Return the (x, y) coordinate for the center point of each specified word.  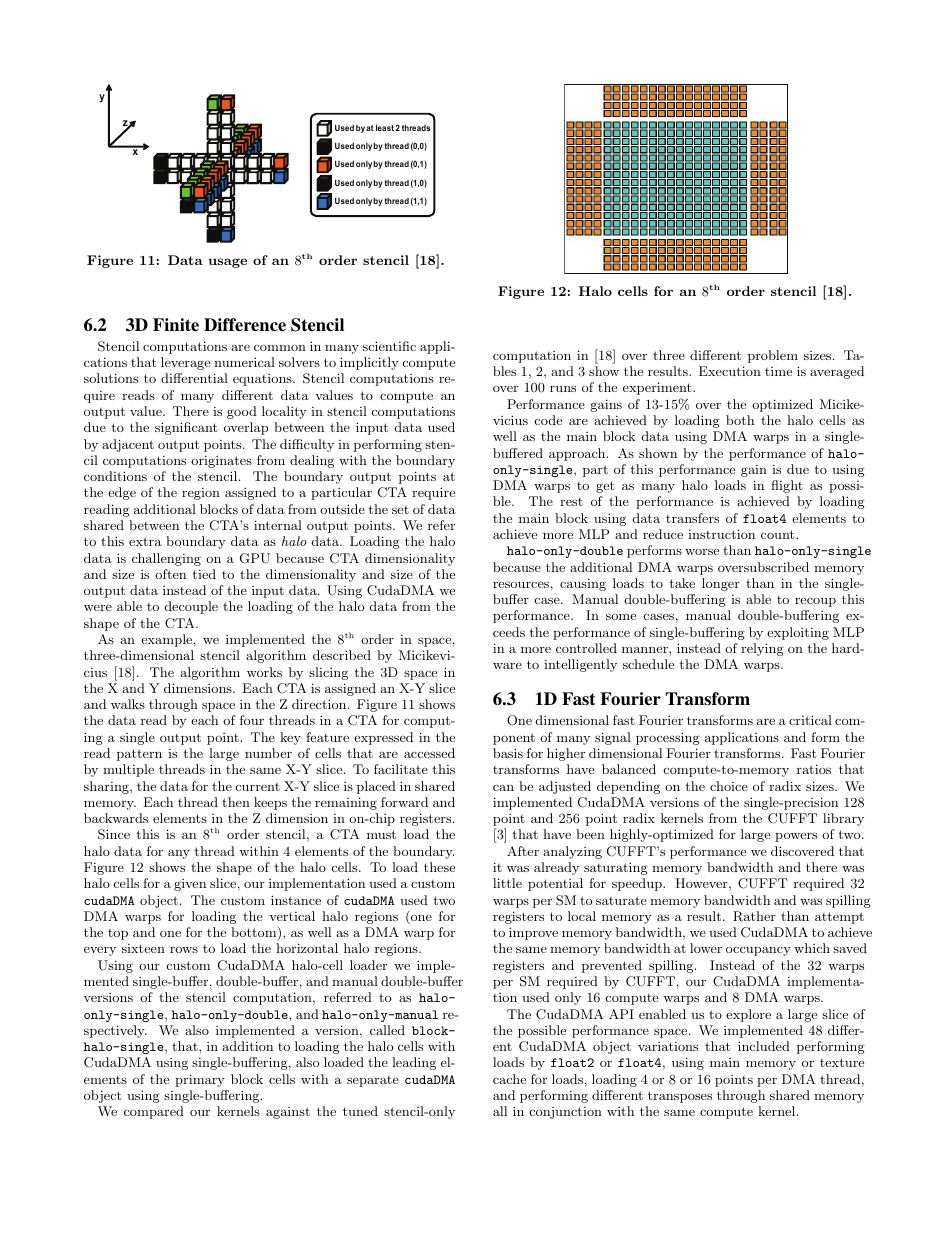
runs (563, 388)
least (385, 127)
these (439, 867)
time (778, 371)
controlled (586, 648)
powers (796, 837)
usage (228, 263)
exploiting (798, 633)
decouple (191, 607)
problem (773, 356)
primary (200, 1080)
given (190, 885)
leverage (185, 363)
